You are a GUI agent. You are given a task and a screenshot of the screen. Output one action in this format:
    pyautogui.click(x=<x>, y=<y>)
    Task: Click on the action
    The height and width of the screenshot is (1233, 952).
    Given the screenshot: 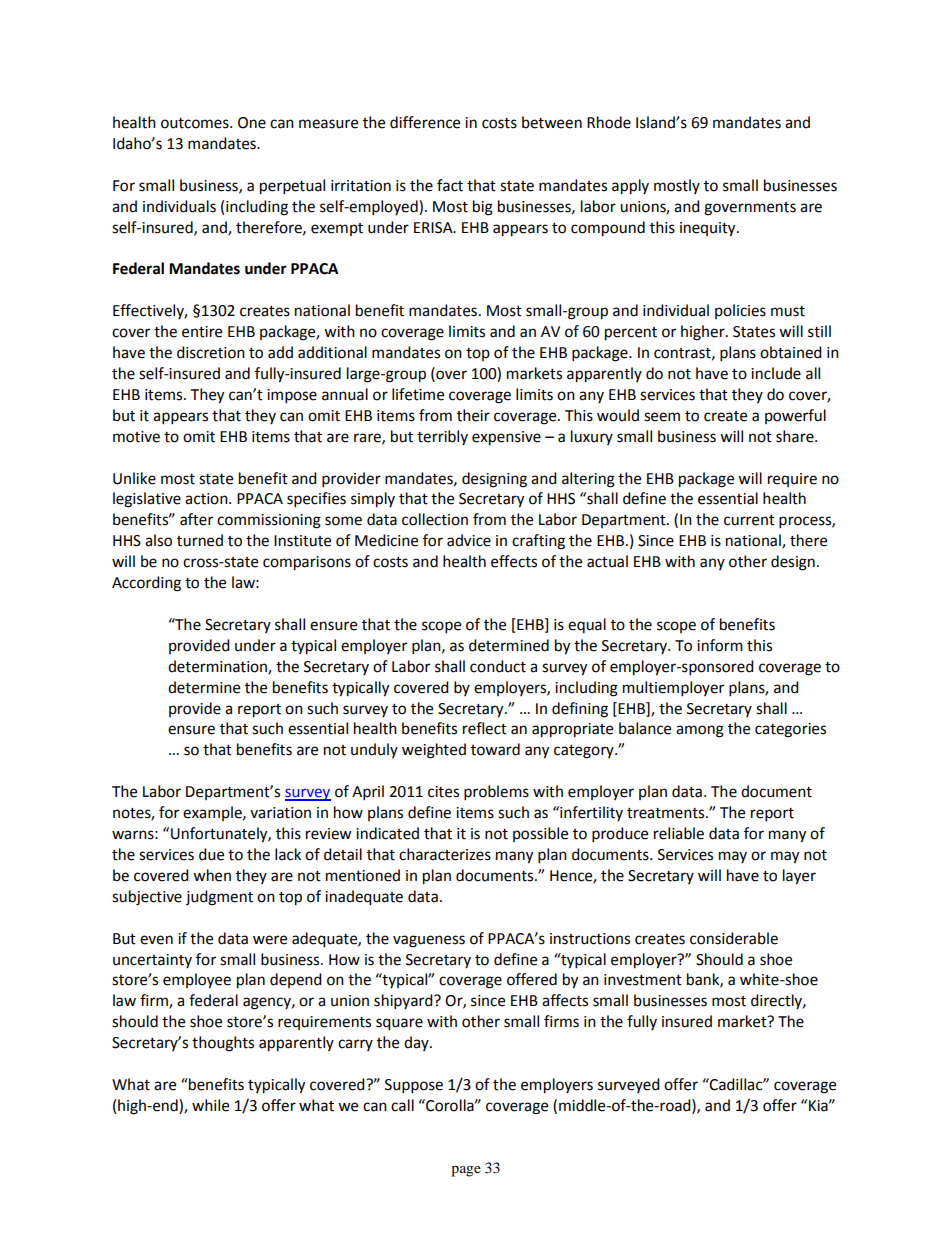 What is the action you would take?
    pyautogui.click(x=207, y=499)
